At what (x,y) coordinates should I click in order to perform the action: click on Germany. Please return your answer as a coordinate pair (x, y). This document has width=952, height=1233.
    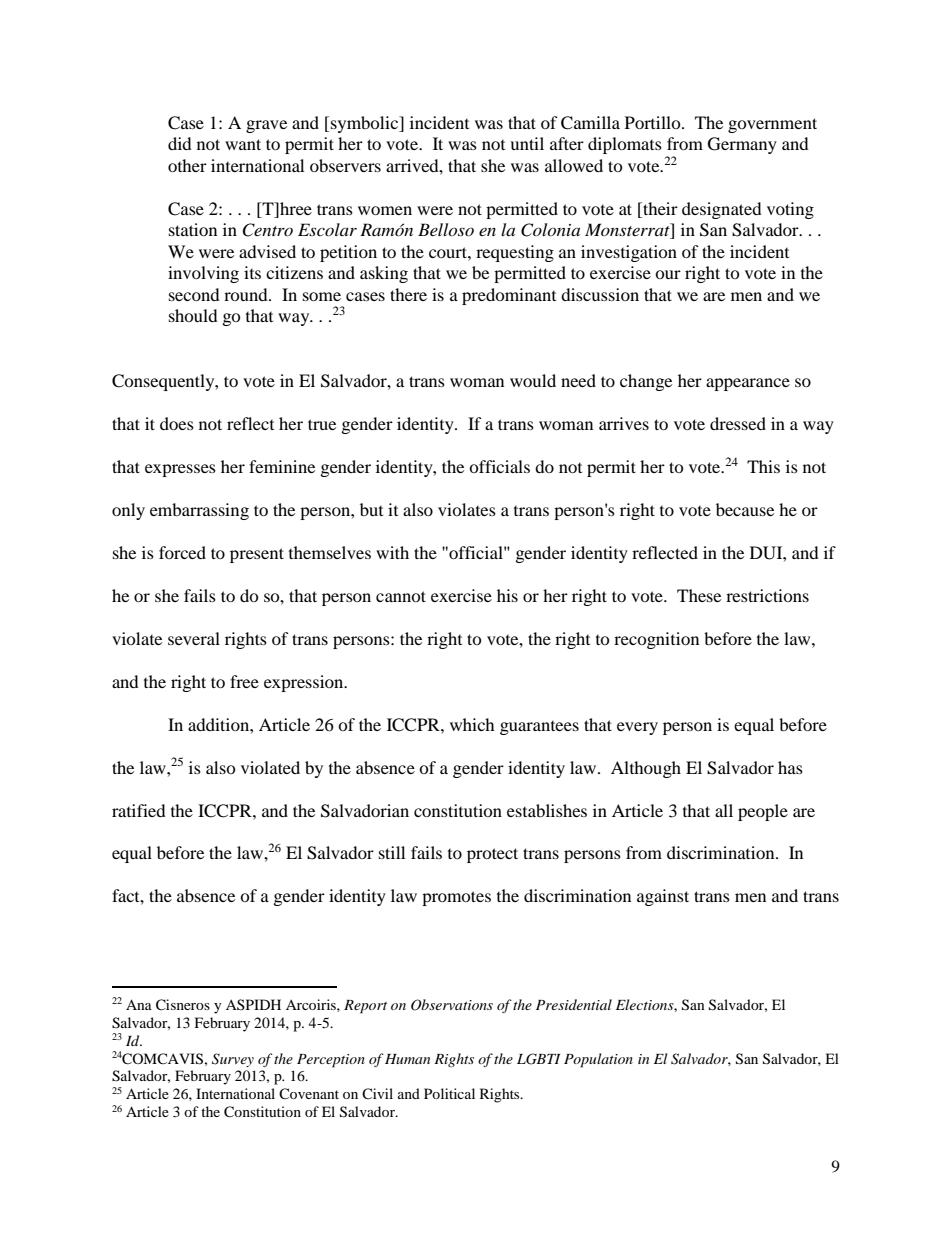
    Looking at the image, I should click on (742, 145).
